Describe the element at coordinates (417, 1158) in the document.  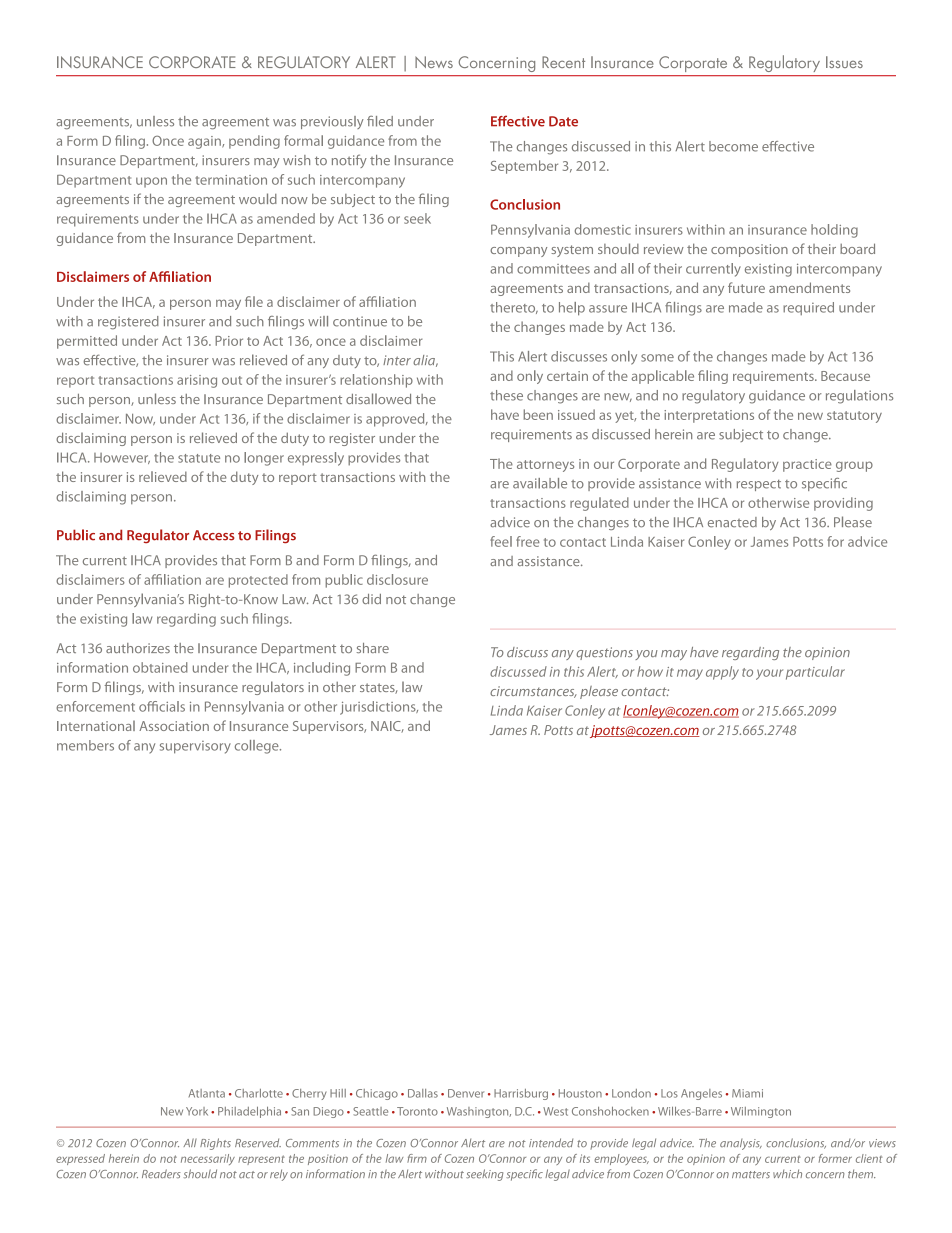
I see `firm` at that location.
